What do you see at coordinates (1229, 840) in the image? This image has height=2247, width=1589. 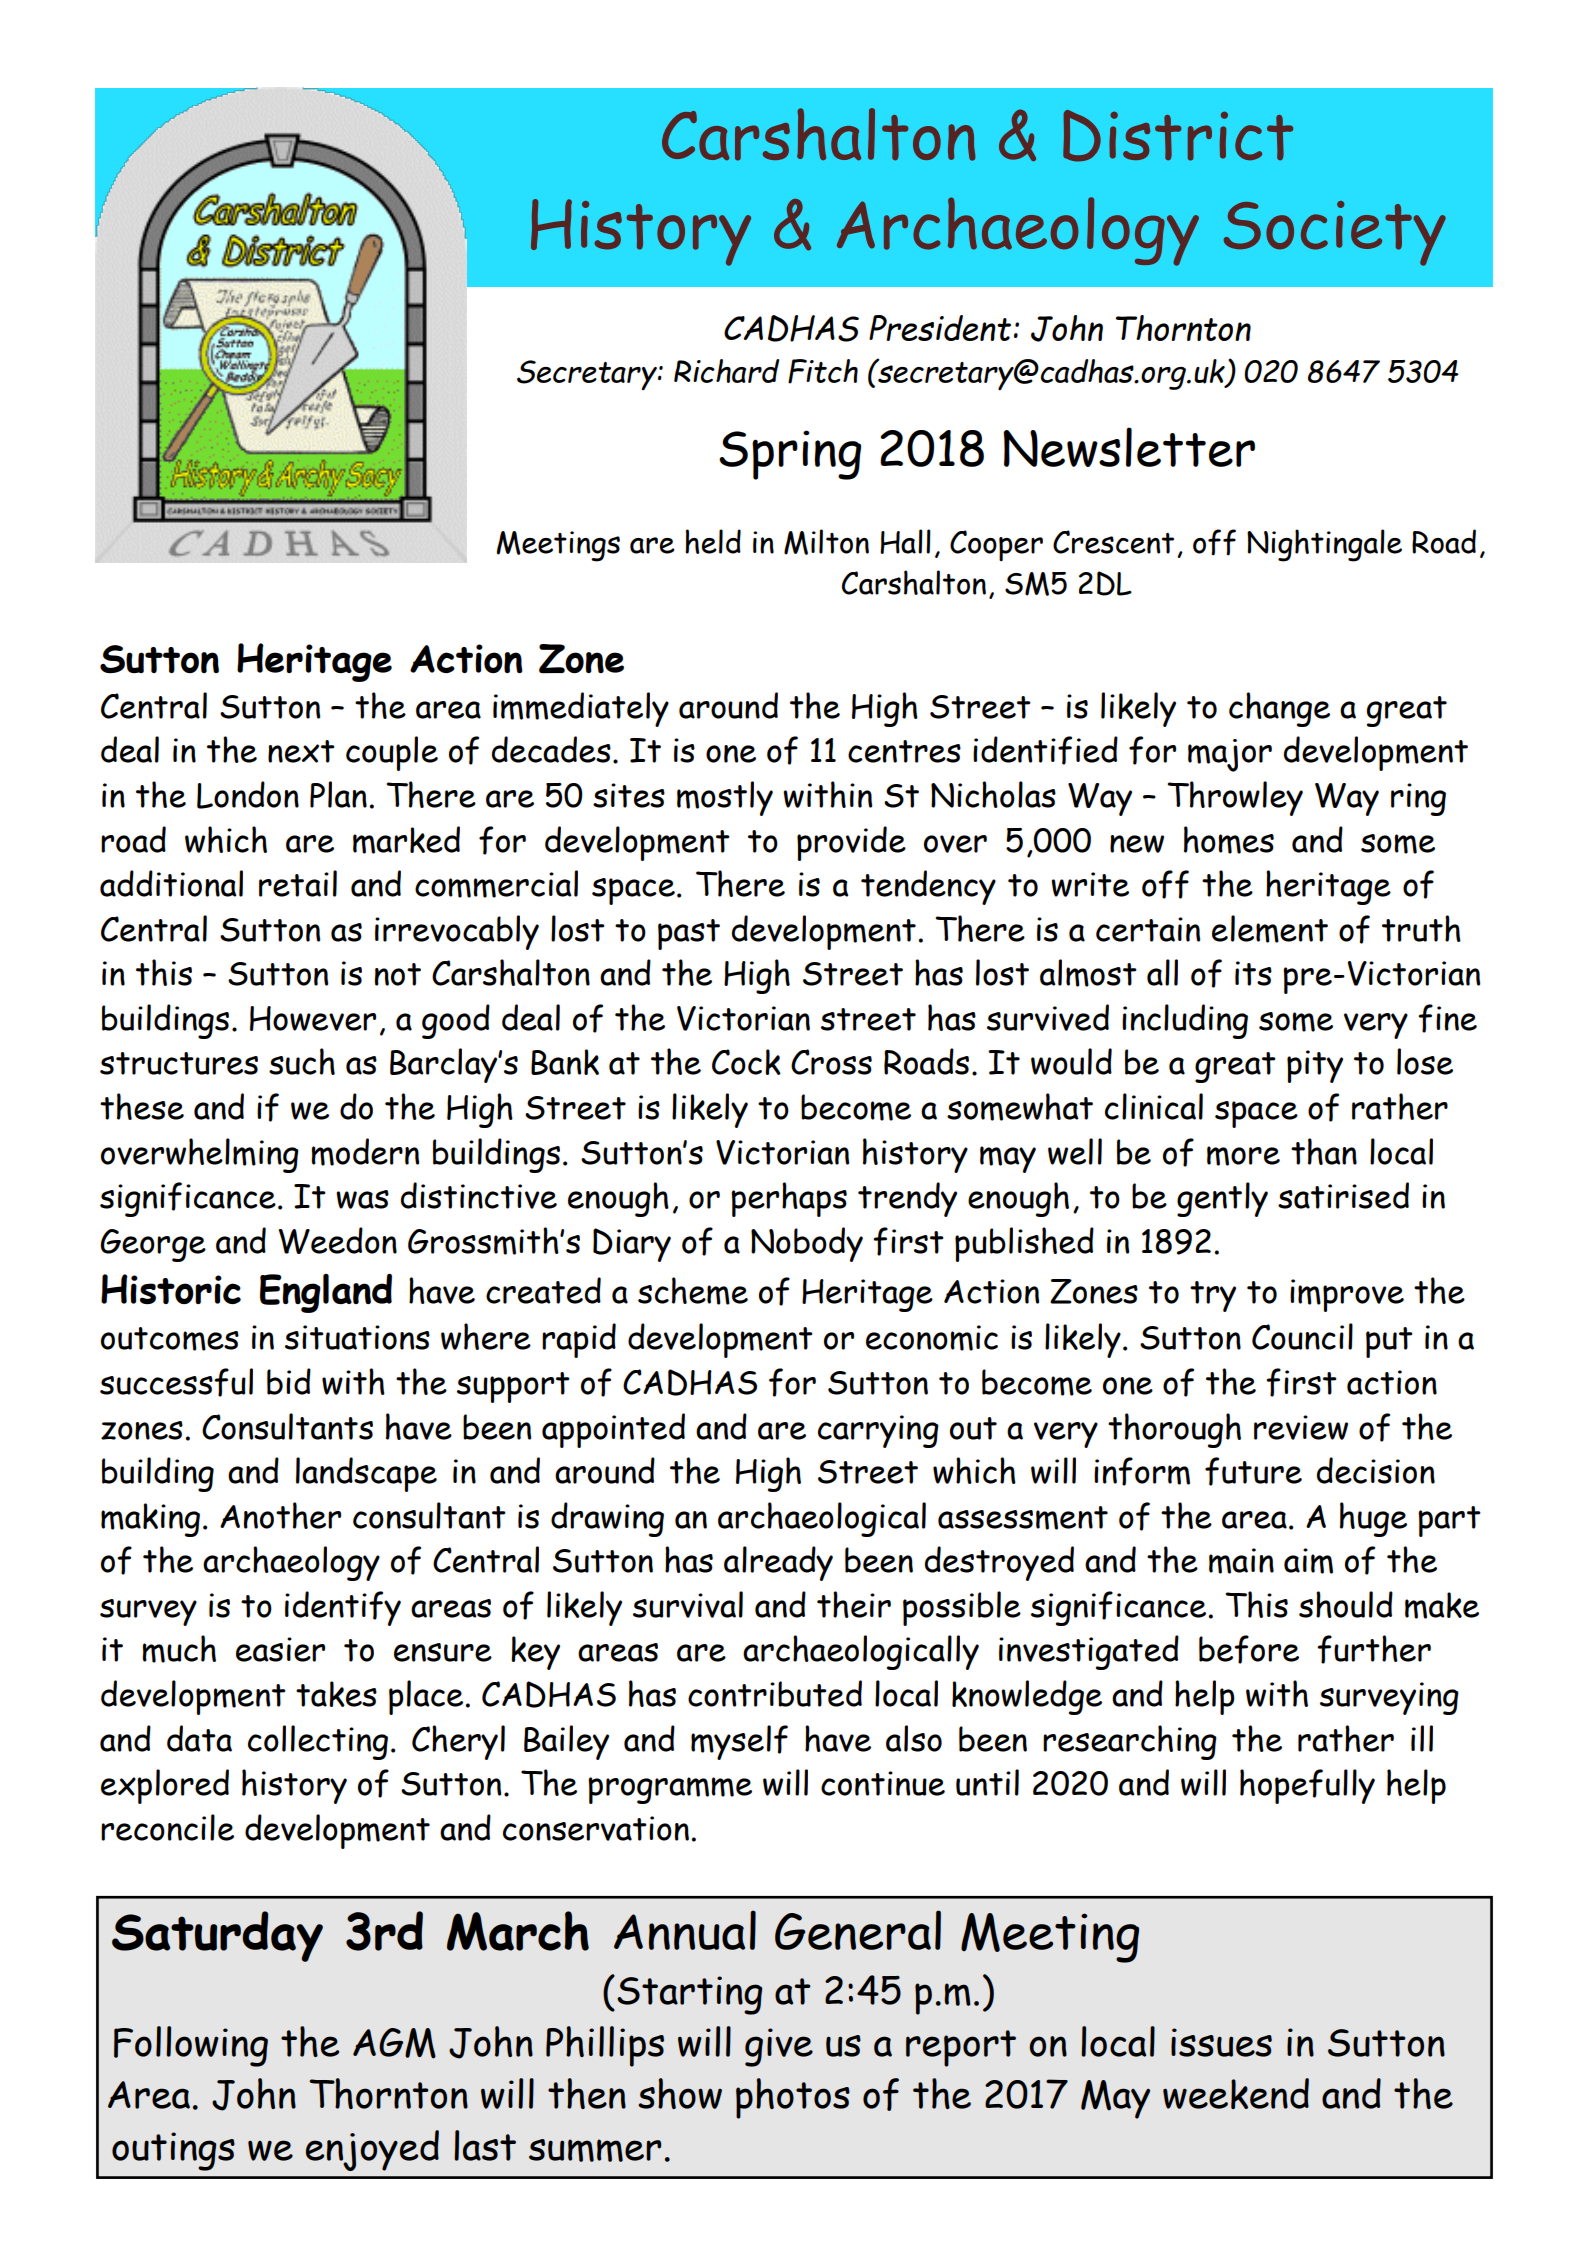 I see `homes` at bounding box center [1229, 840].
